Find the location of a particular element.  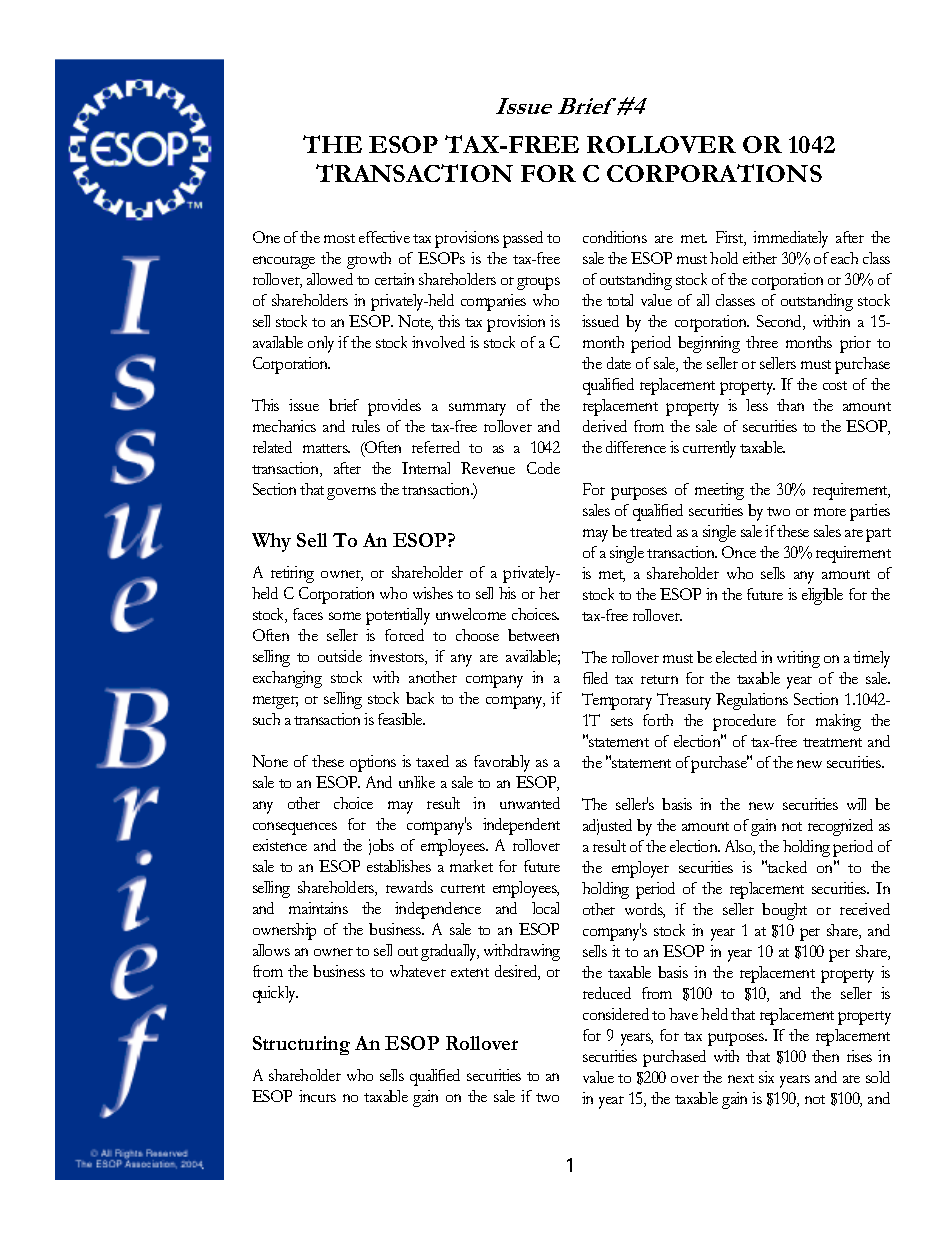

groups is located at coordinates (538, 283).
